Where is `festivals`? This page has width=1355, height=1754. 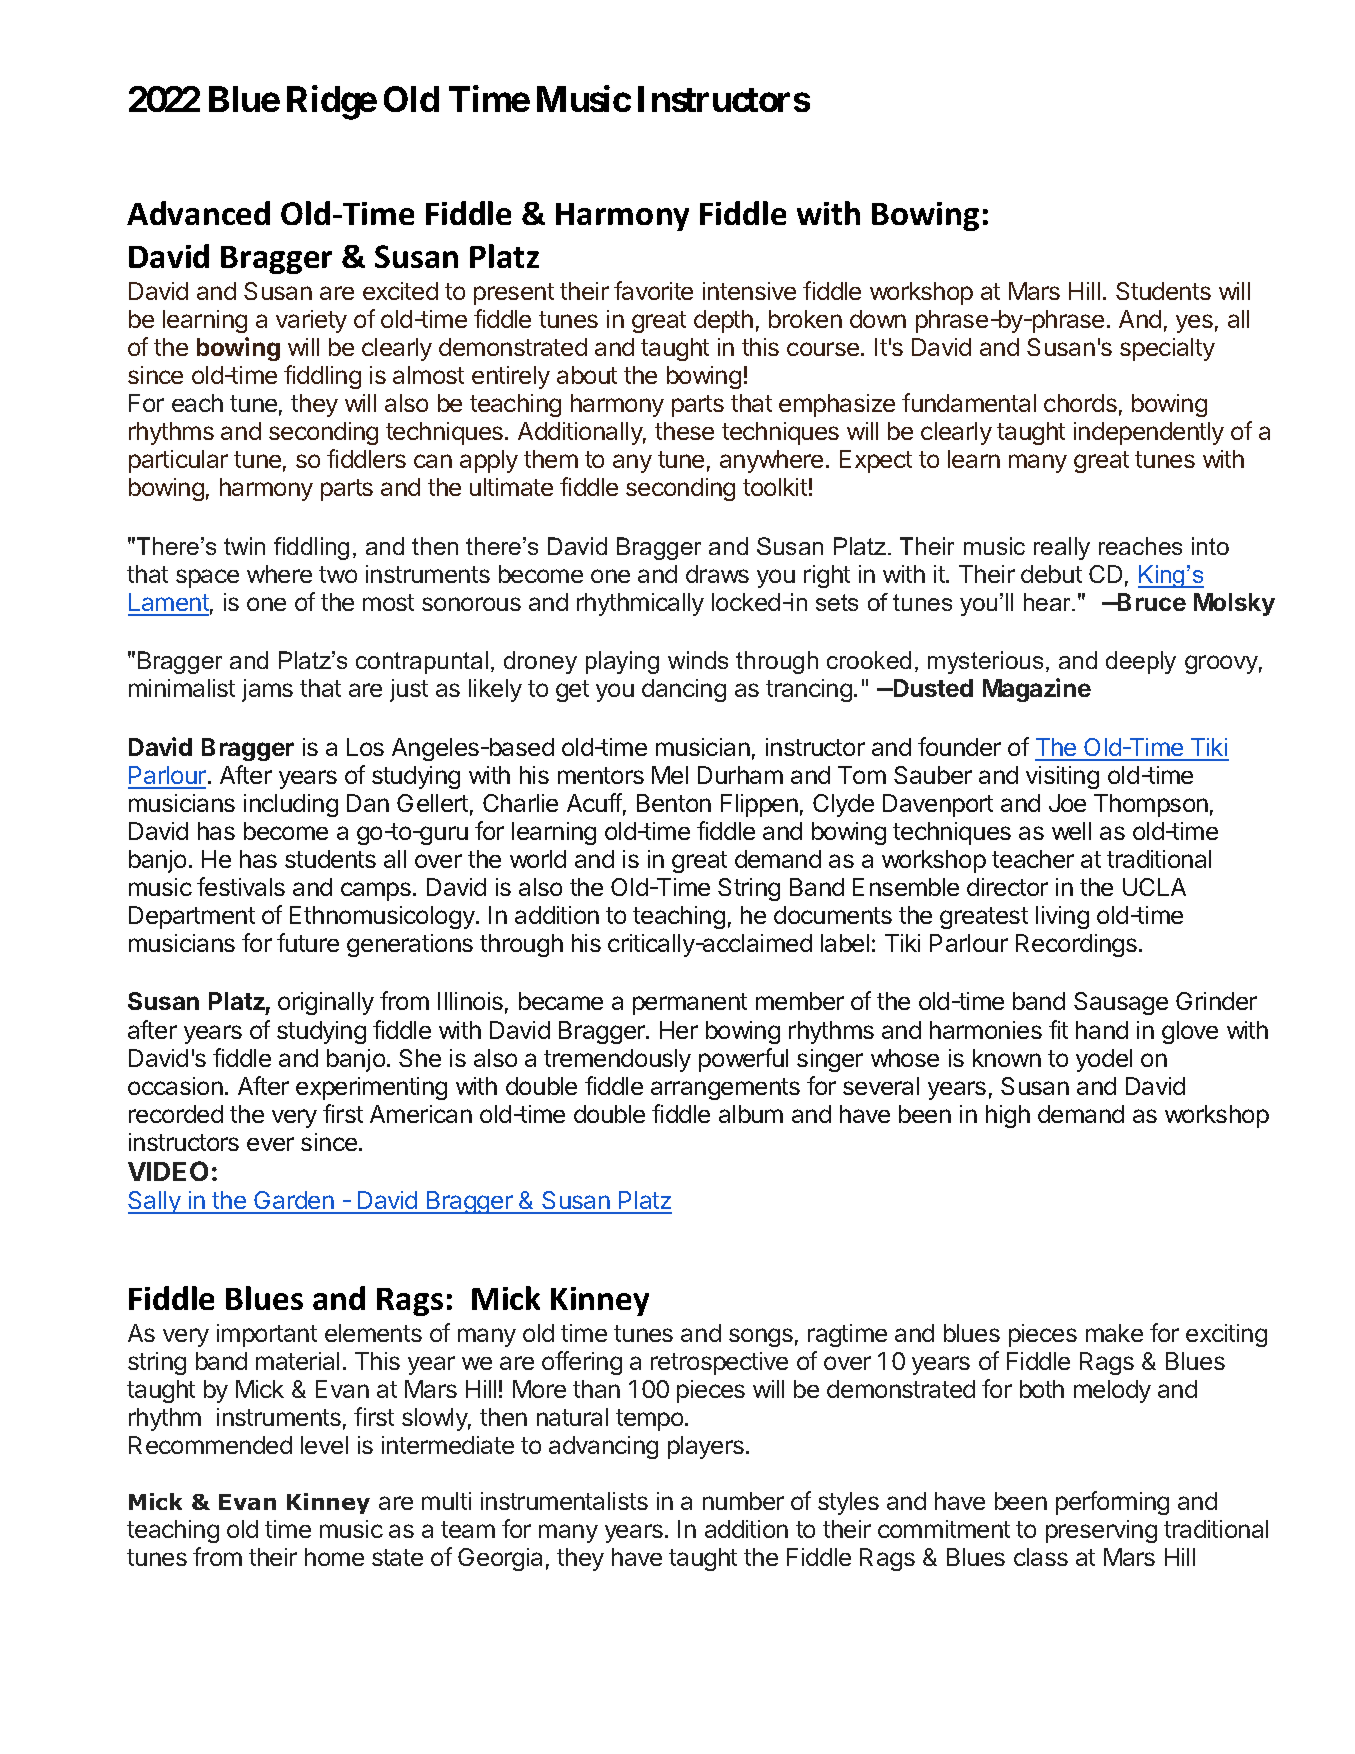 festivals is located at coordinates (241, 886).
